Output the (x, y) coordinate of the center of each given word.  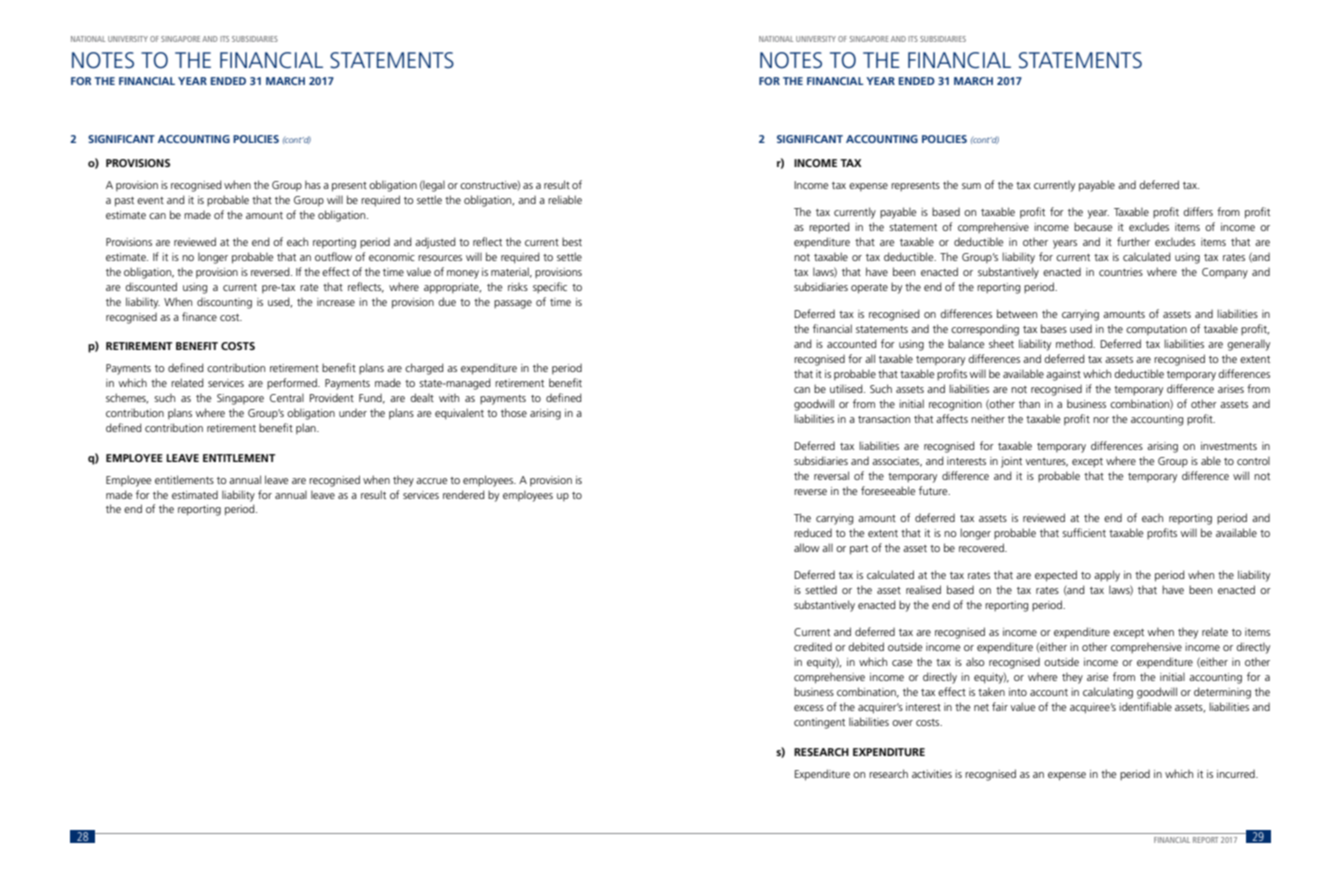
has (313, 184)
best (572, 241)
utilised (847, 388)
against (1063, 375)
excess (809, 708)
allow (807, 547)
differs (1198, 211)
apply (1107, 576)
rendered (464, 494)
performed (293, 383)
